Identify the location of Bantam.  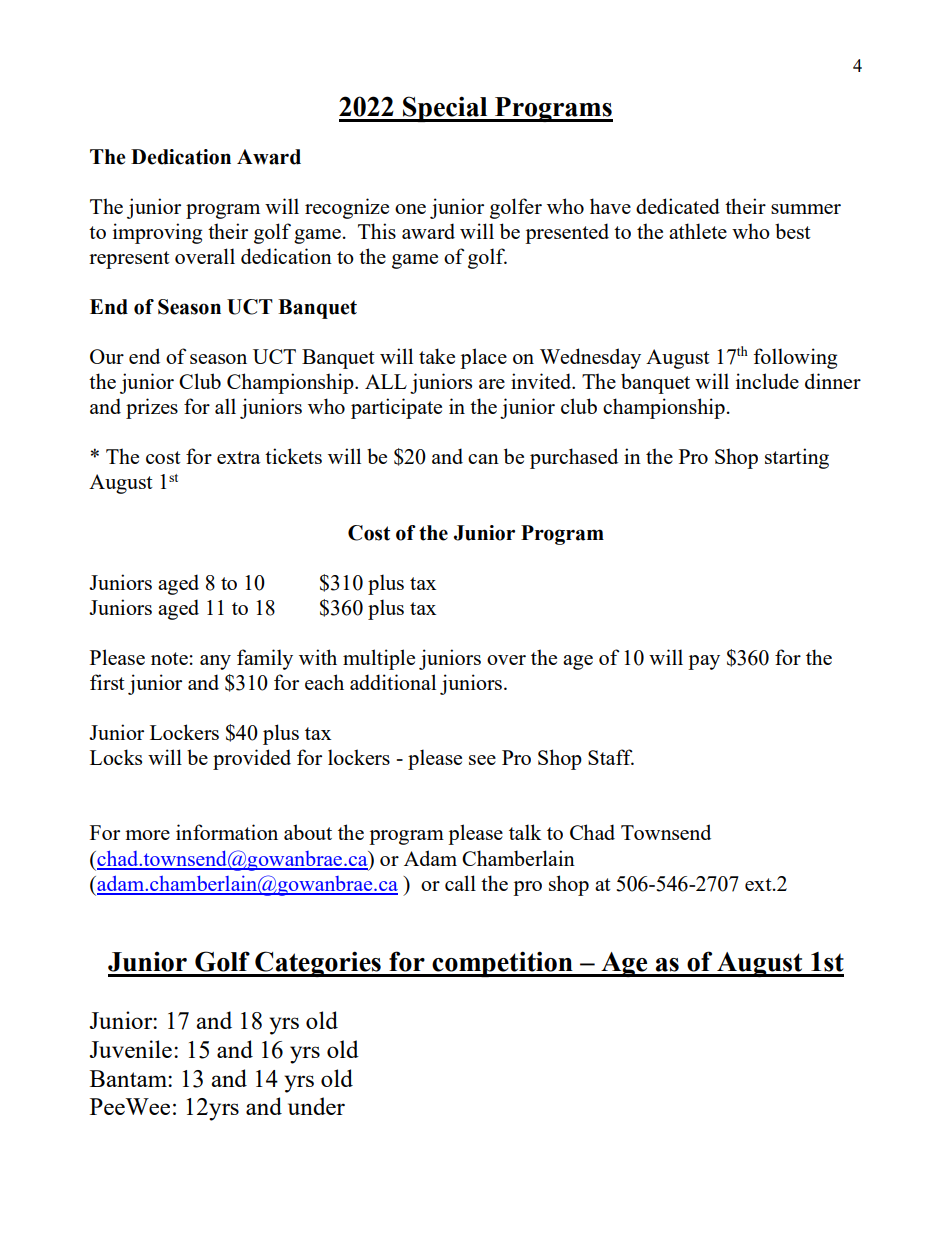
(129, 1078).
